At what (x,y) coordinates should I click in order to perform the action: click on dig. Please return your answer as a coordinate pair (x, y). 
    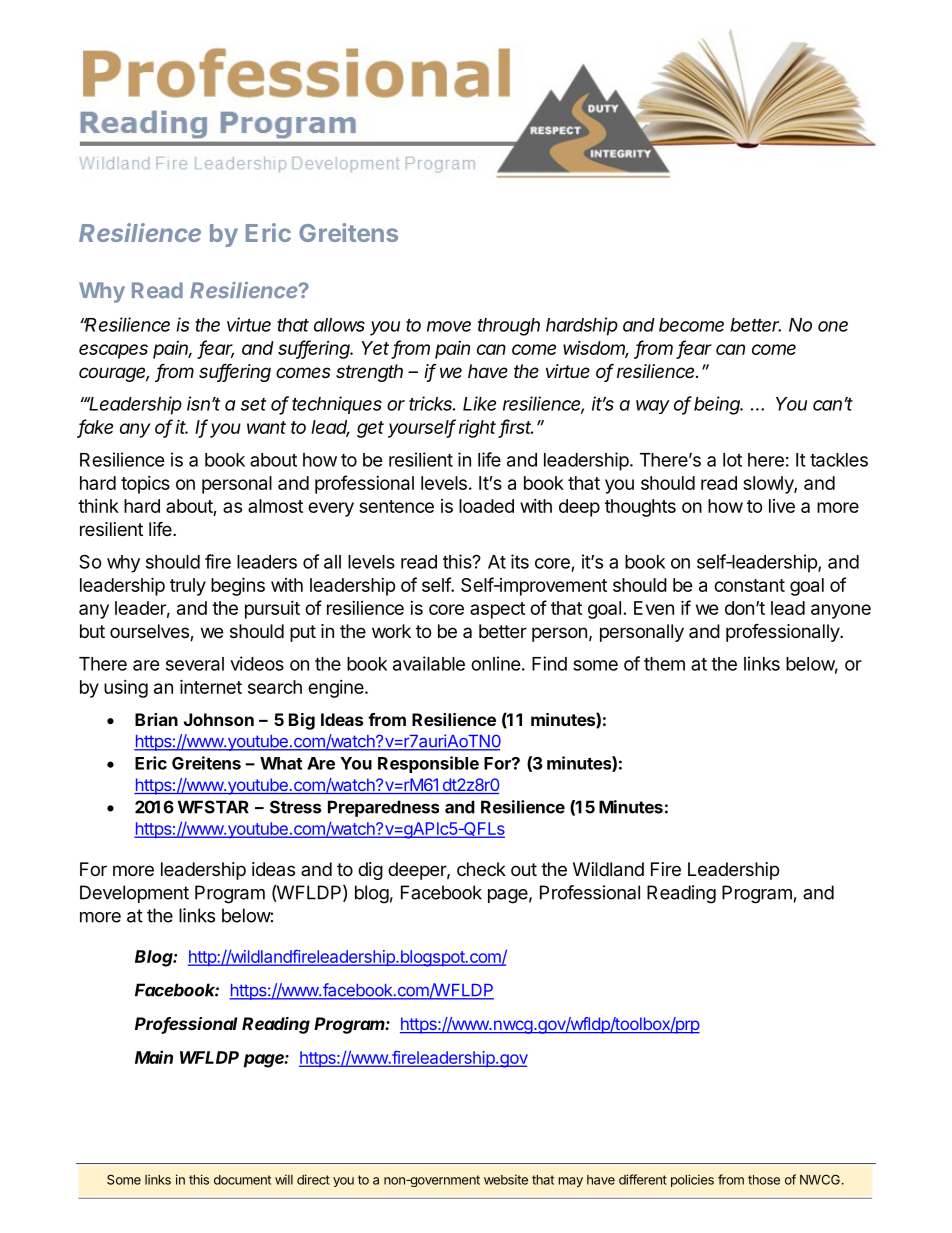
    Looking at the image, I should click on (370, 871).
